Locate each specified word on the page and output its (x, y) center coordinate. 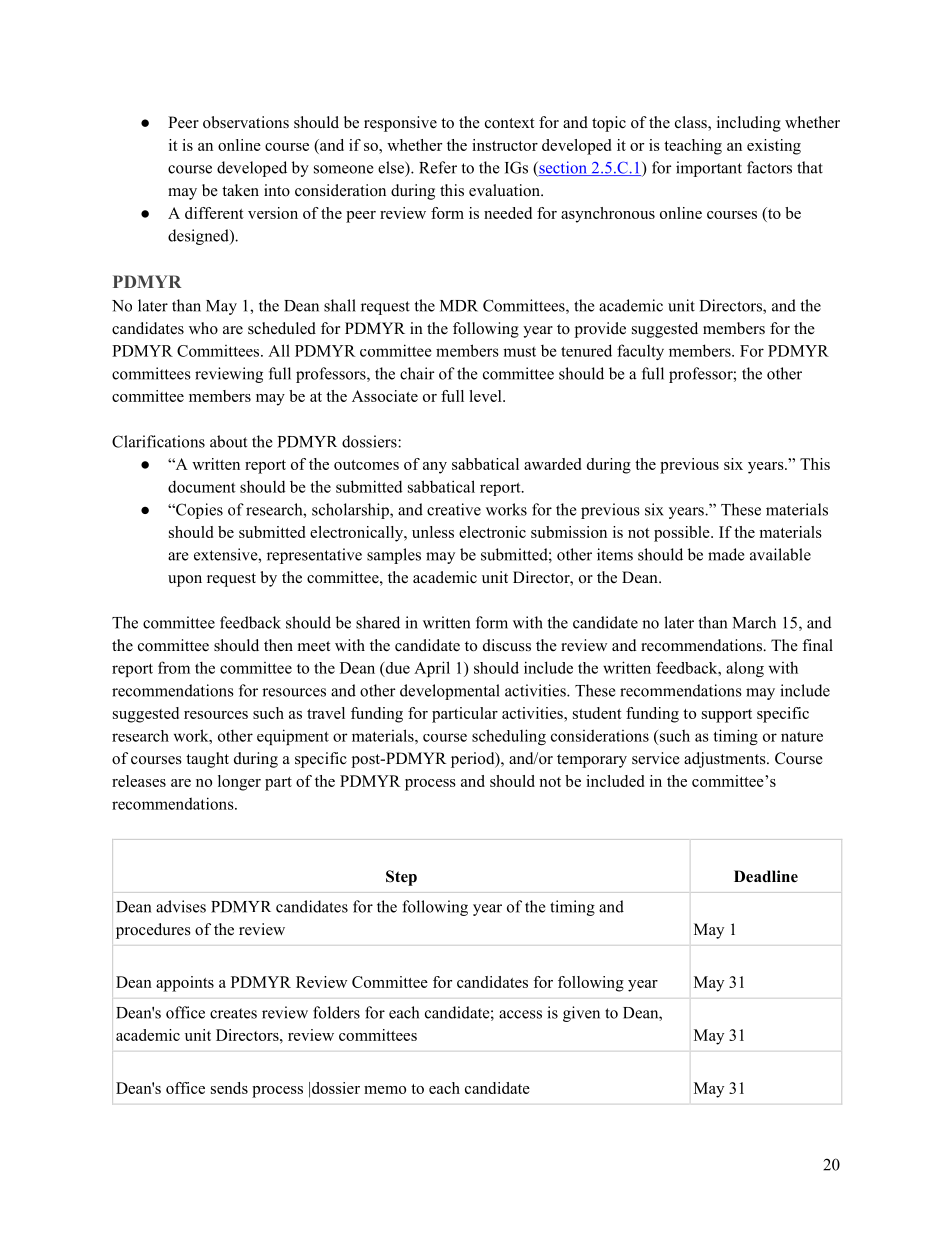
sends (229, 1088)
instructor (505, 145)
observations (246, 122)
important (709, 169)
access (520, 1014)
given (581, 1014)
